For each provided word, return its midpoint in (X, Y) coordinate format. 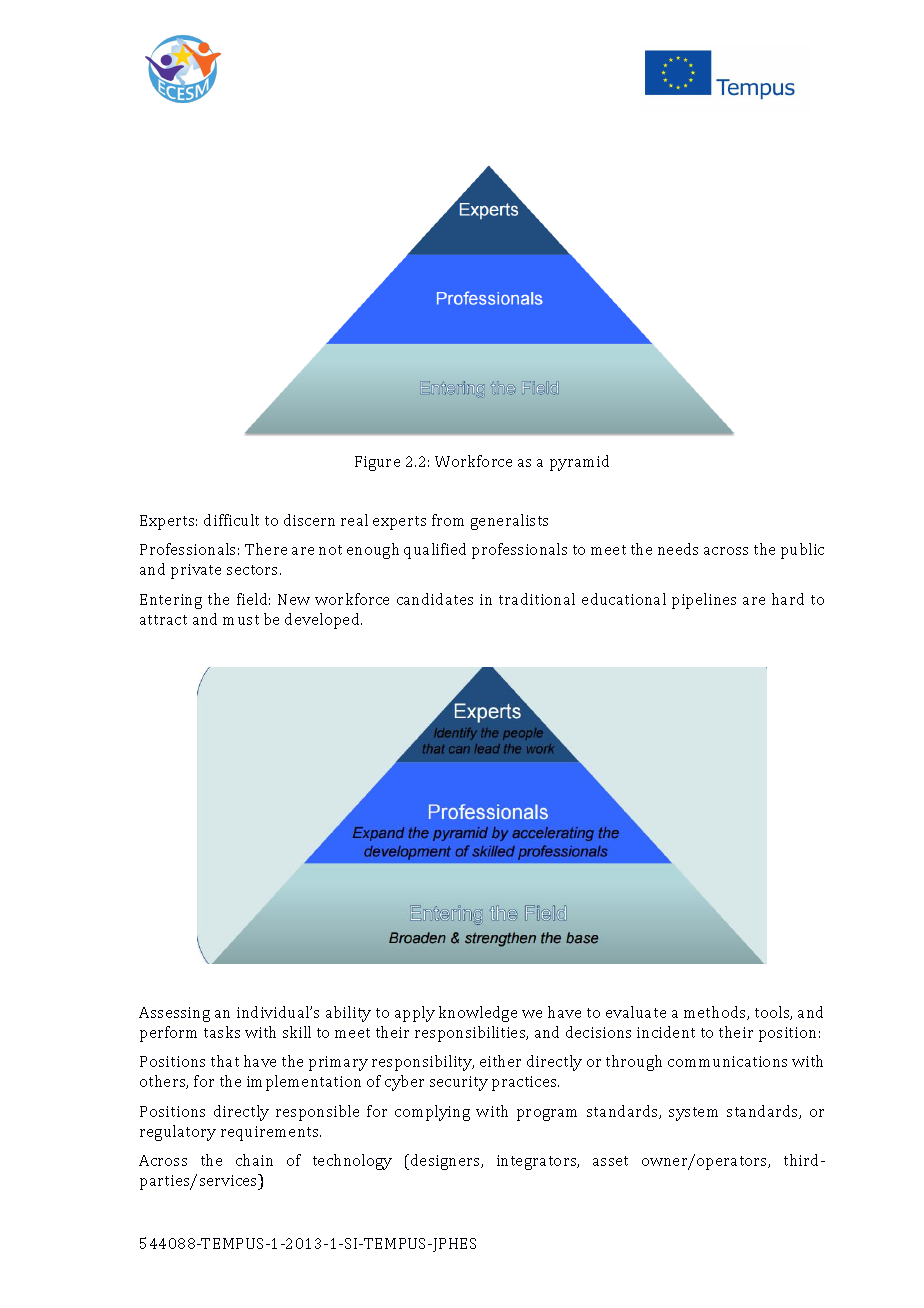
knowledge (478, 1014)
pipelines (704, 601)
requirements (271, 1133)
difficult (231, 520)
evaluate (636, 1012)
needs (678, 549)
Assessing (174, 1014)
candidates (435, 599)
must (241, 620)
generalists (509, 522)
